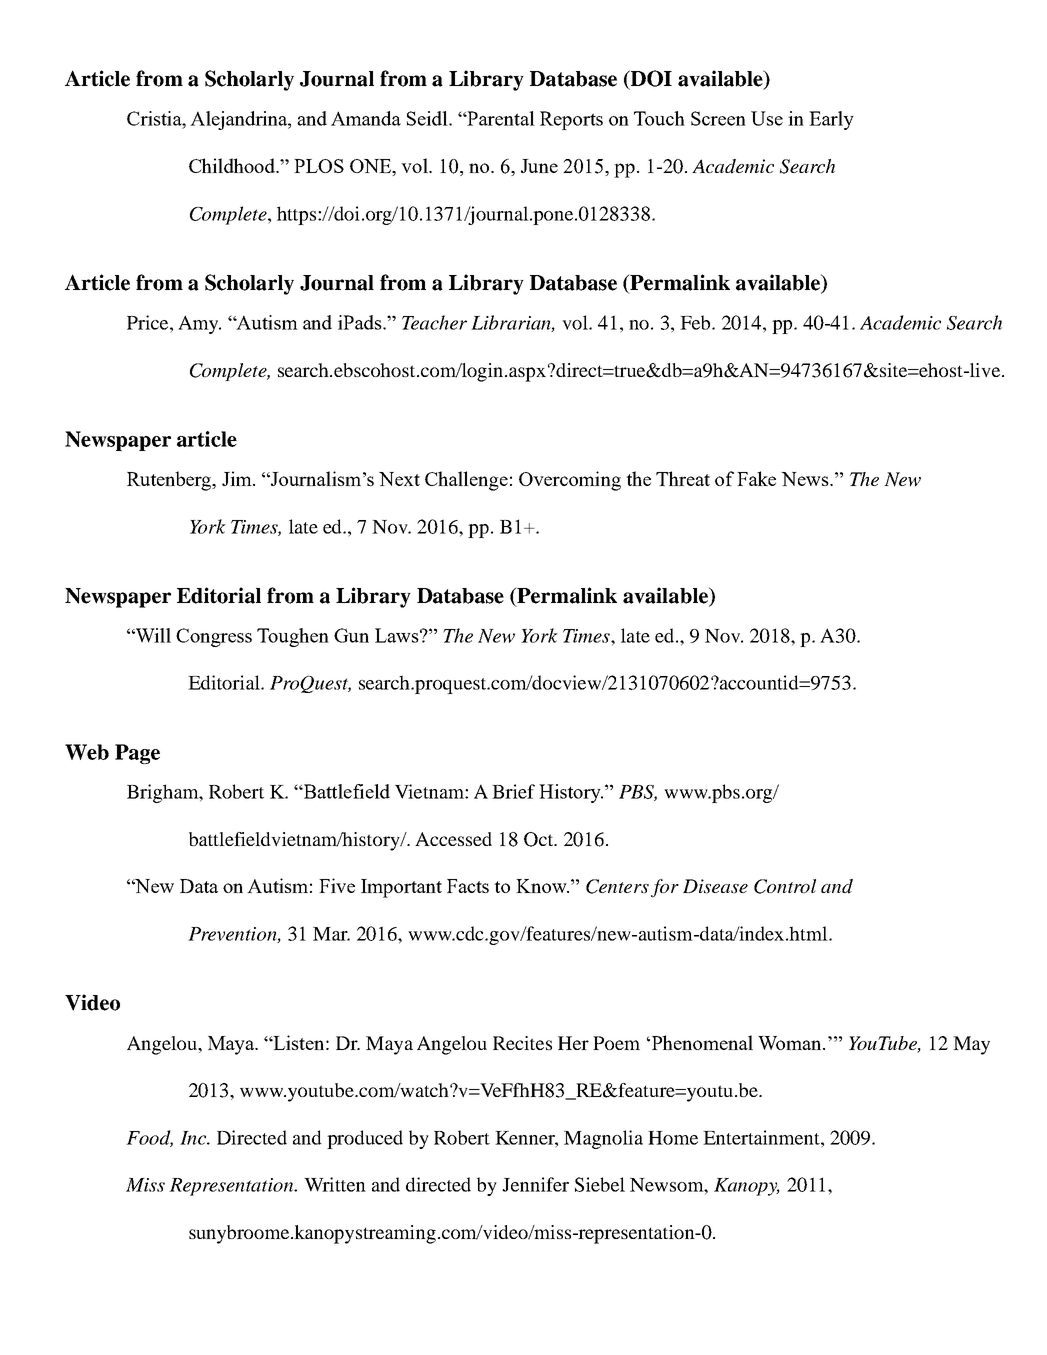 Image resolution: width=1047 pixels, height=1355 pixels. Describe the element at coordinates (137, 754) in the image. I see `Page` at that location.
